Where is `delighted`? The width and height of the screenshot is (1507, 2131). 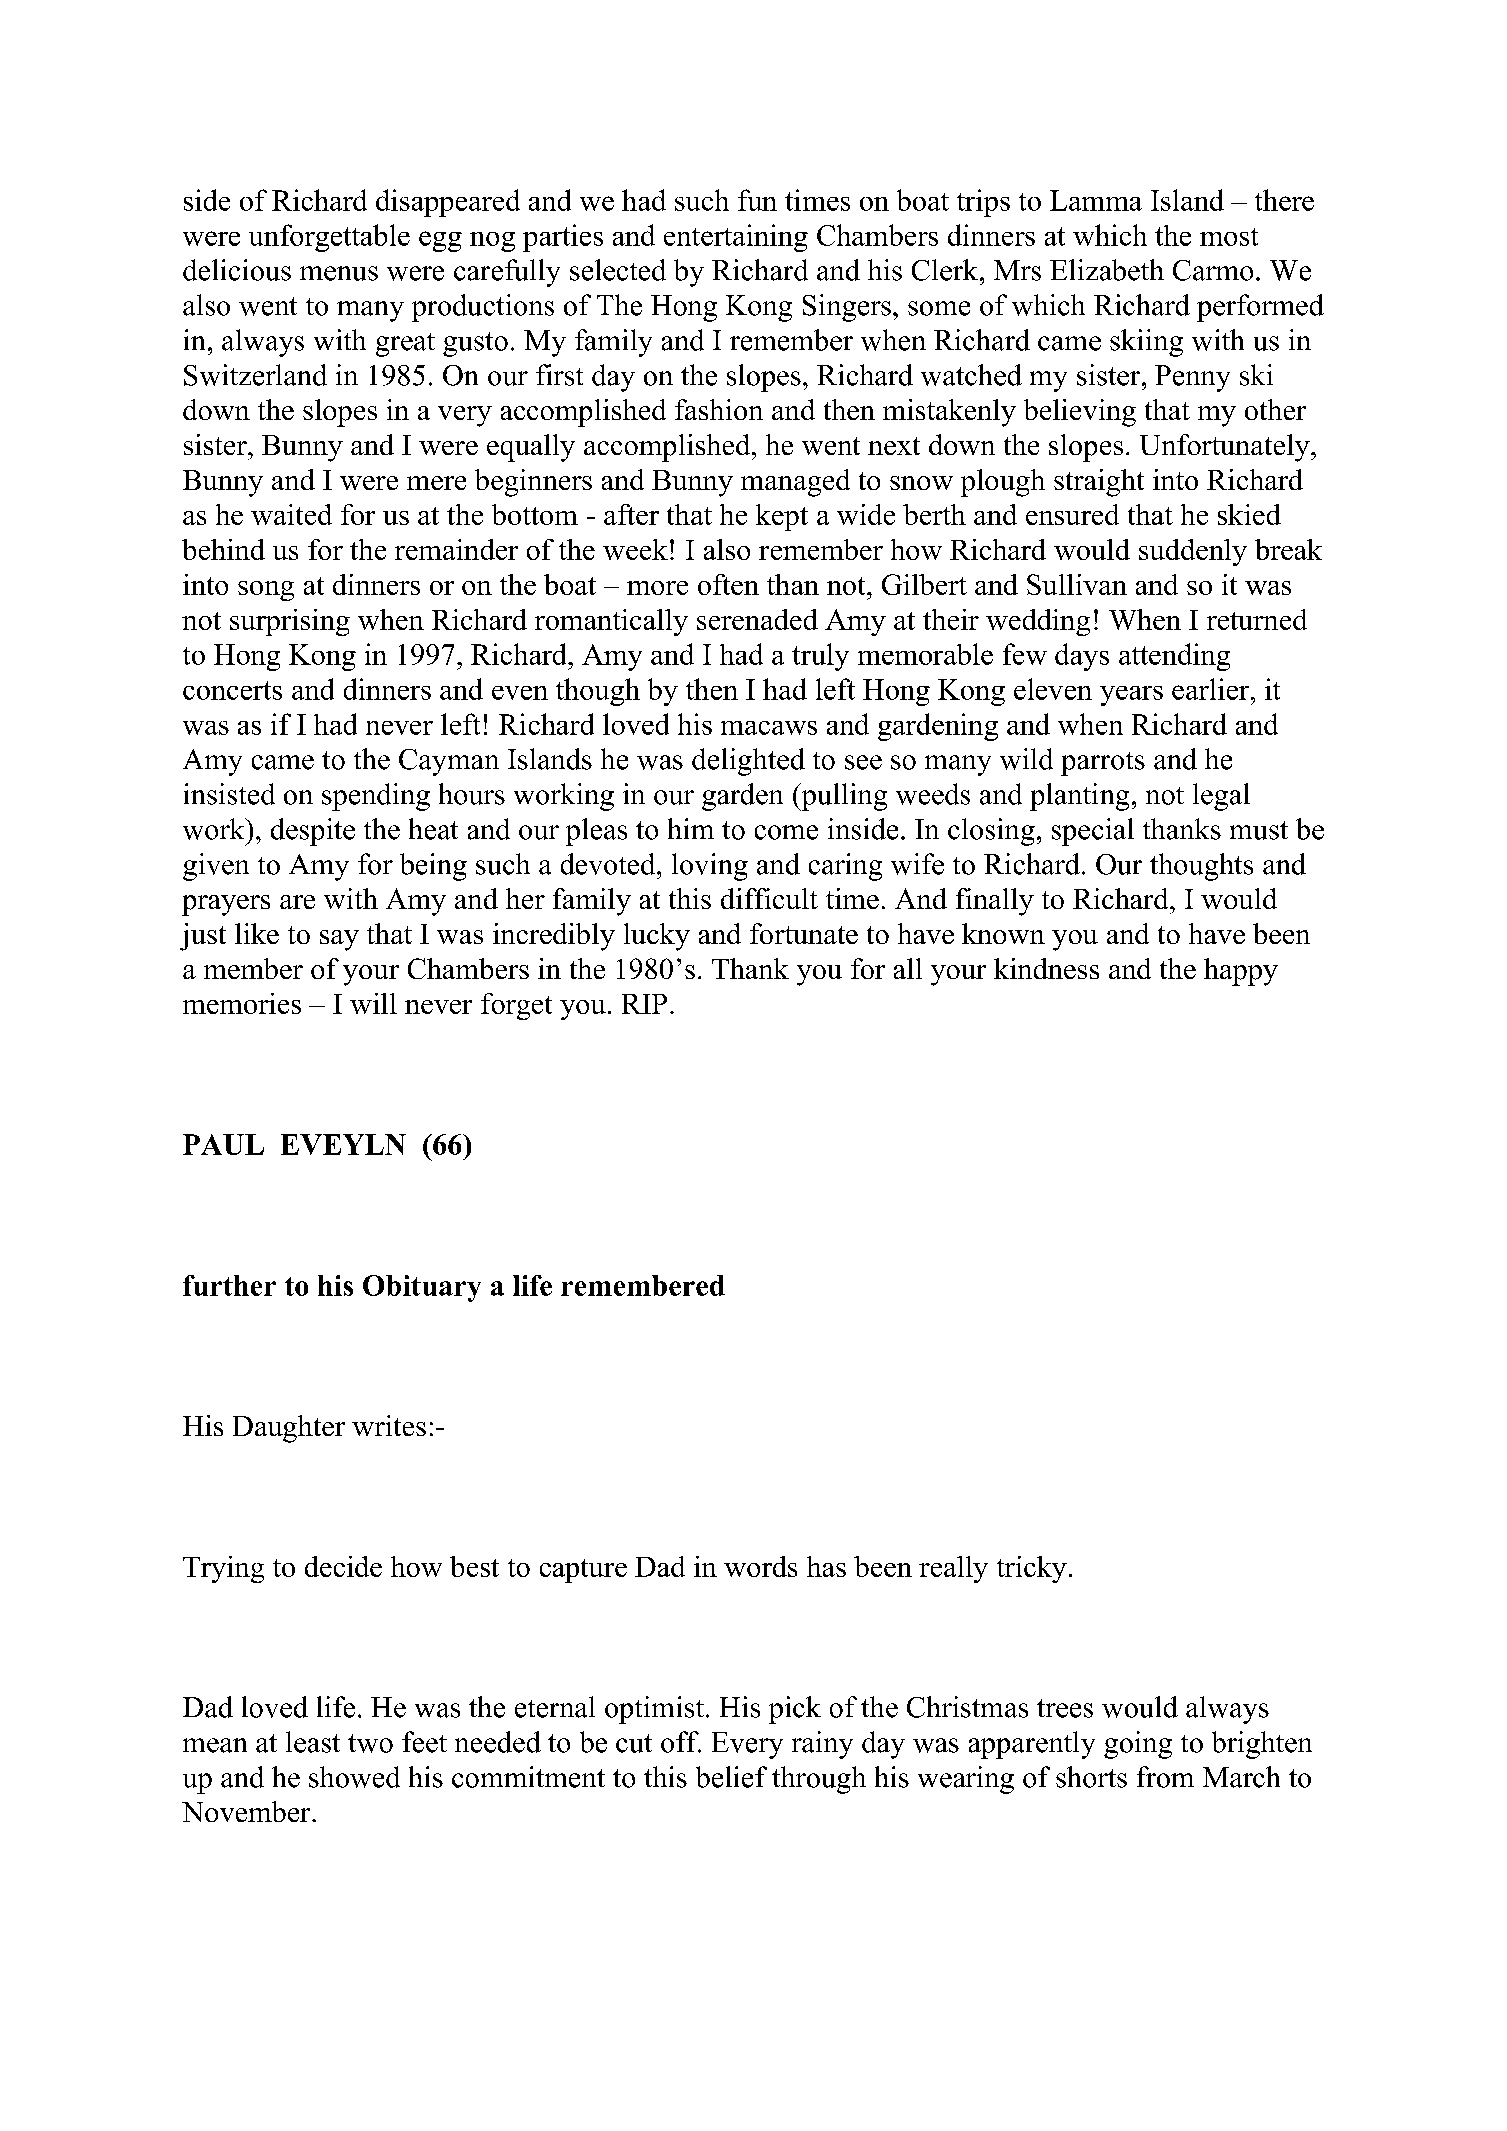
delighted is located at coordinates (748, 762).
